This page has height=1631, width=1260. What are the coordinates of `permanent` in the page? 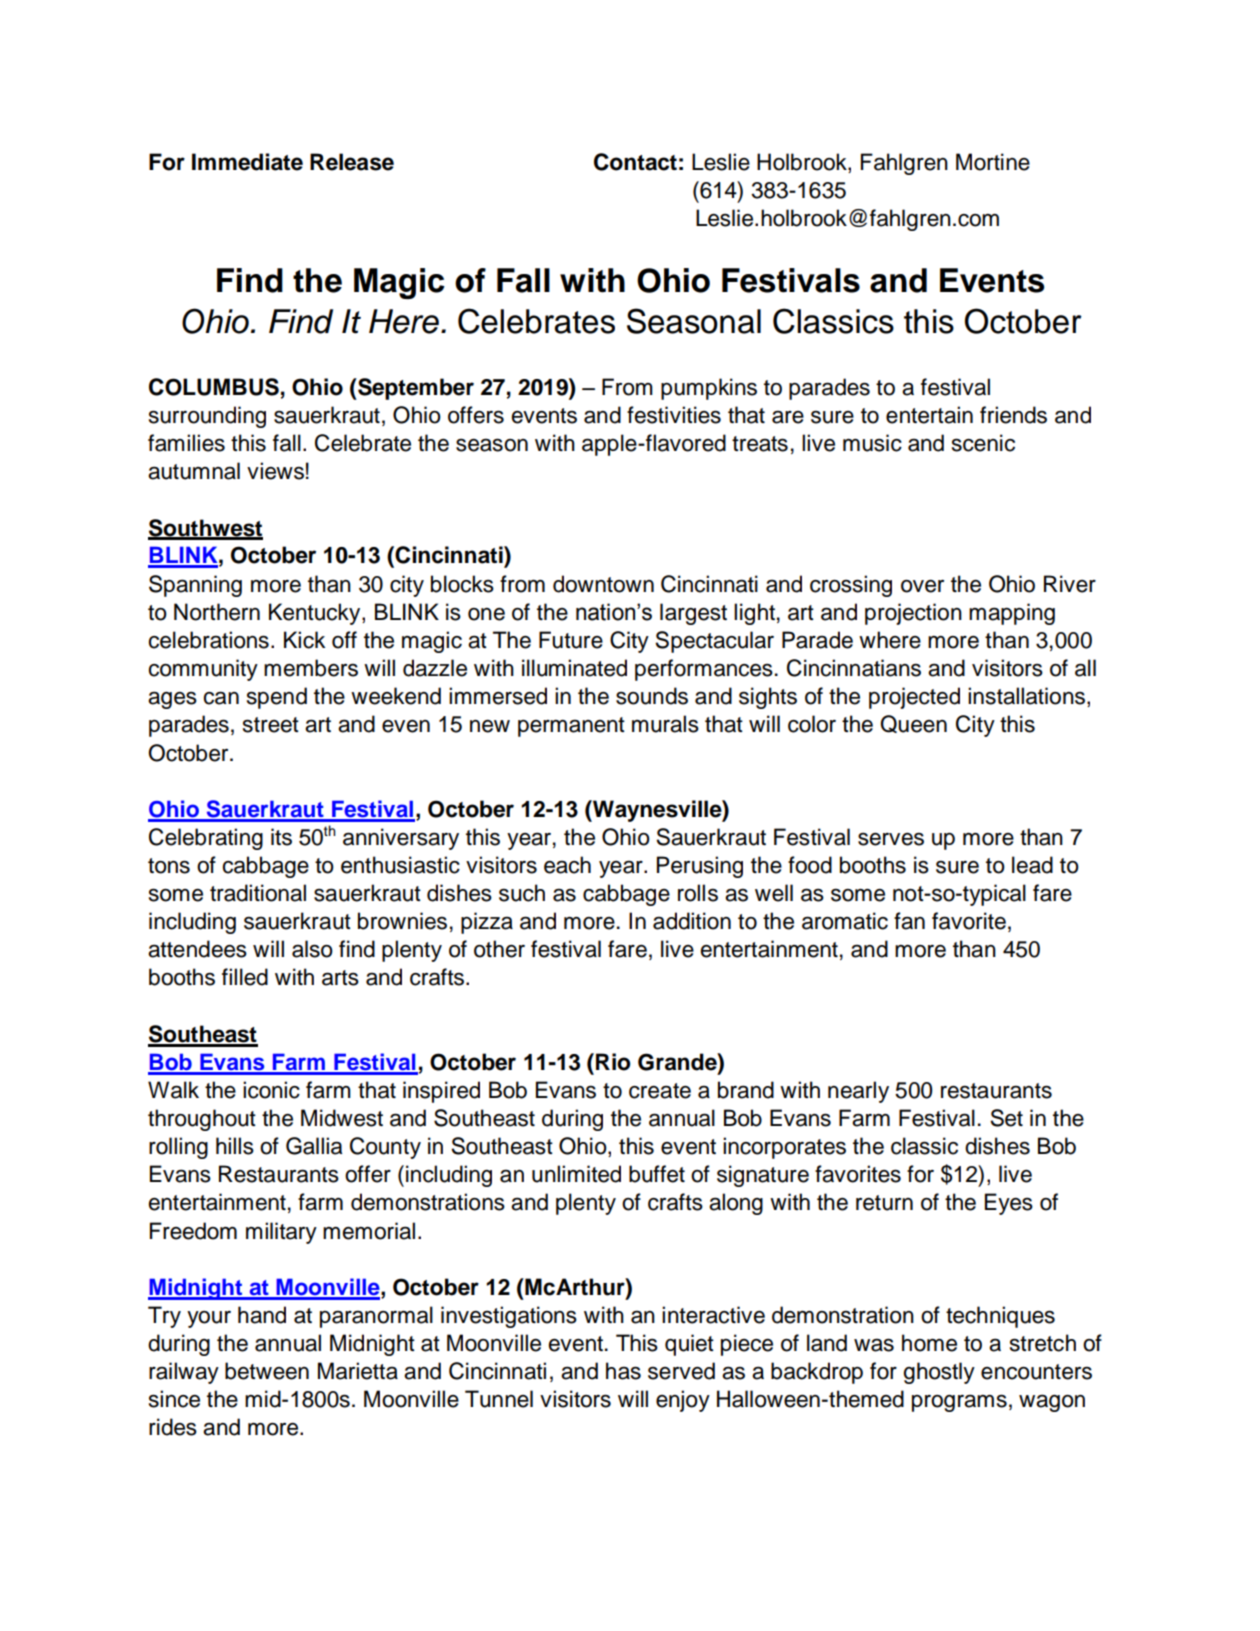 It's located at (571, 727).
